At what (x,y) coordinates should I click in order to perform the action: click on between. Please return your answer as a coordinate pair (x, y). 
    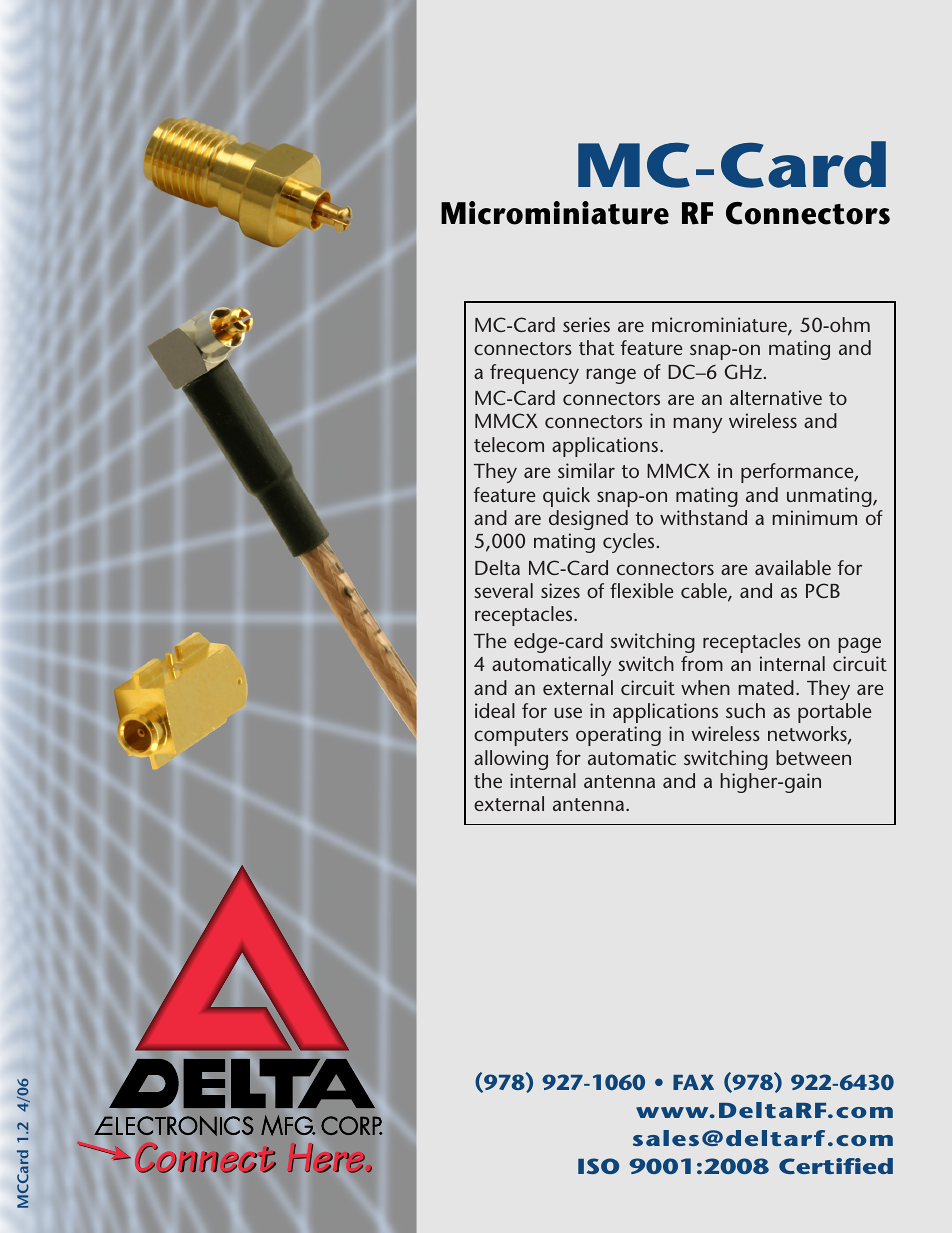
    Looking at the image, I should click on (813, 757).
